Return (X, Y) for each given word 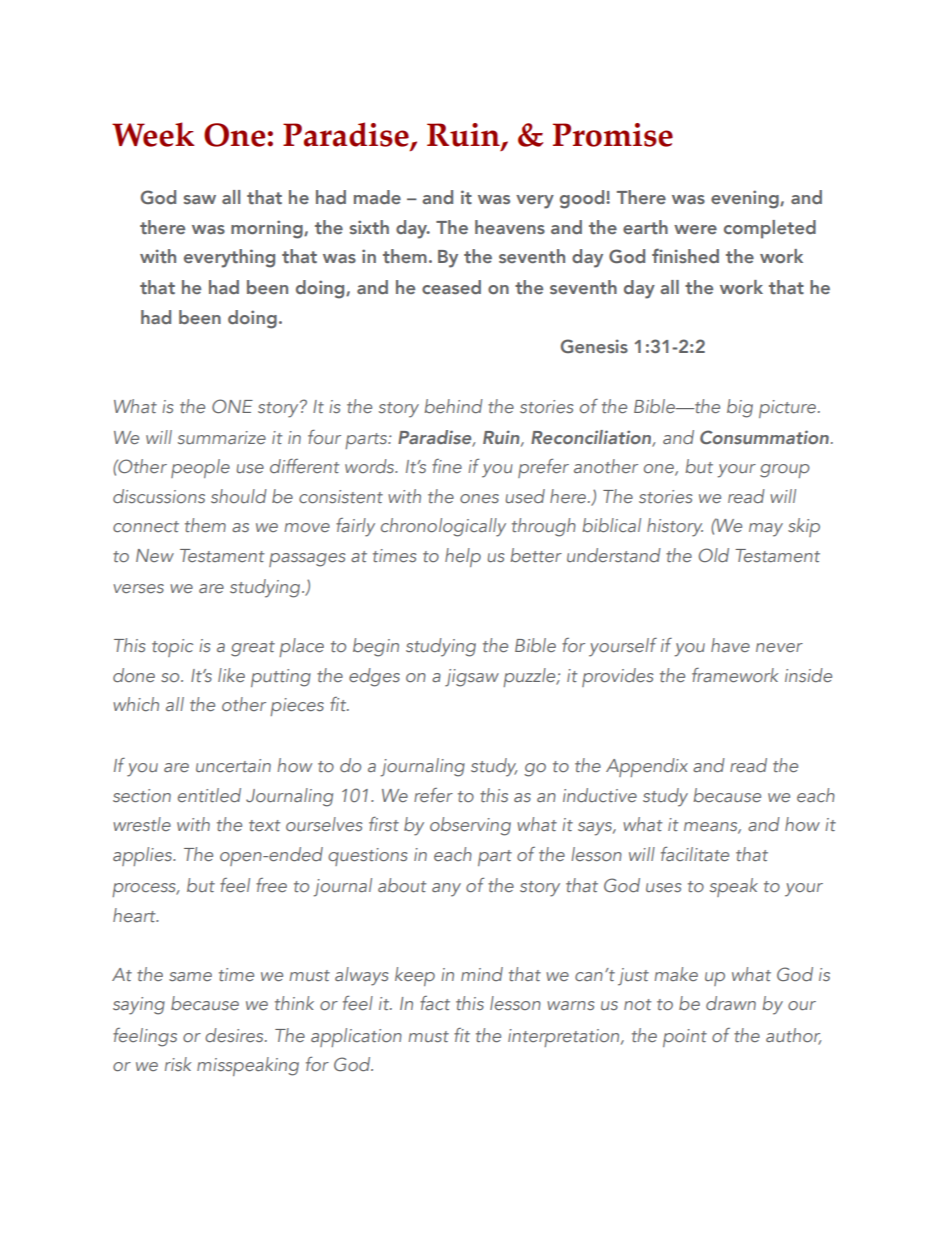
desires (235, 1035)
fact (435, 1003)
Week (153, 134)
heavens (510, 227)
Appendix (647, 767)
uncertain (233, 765)
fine (447, 466)
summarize (222, 437)
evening (746, 199)
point (685, 1038)
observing (470, 826)
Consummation (764, 437)
